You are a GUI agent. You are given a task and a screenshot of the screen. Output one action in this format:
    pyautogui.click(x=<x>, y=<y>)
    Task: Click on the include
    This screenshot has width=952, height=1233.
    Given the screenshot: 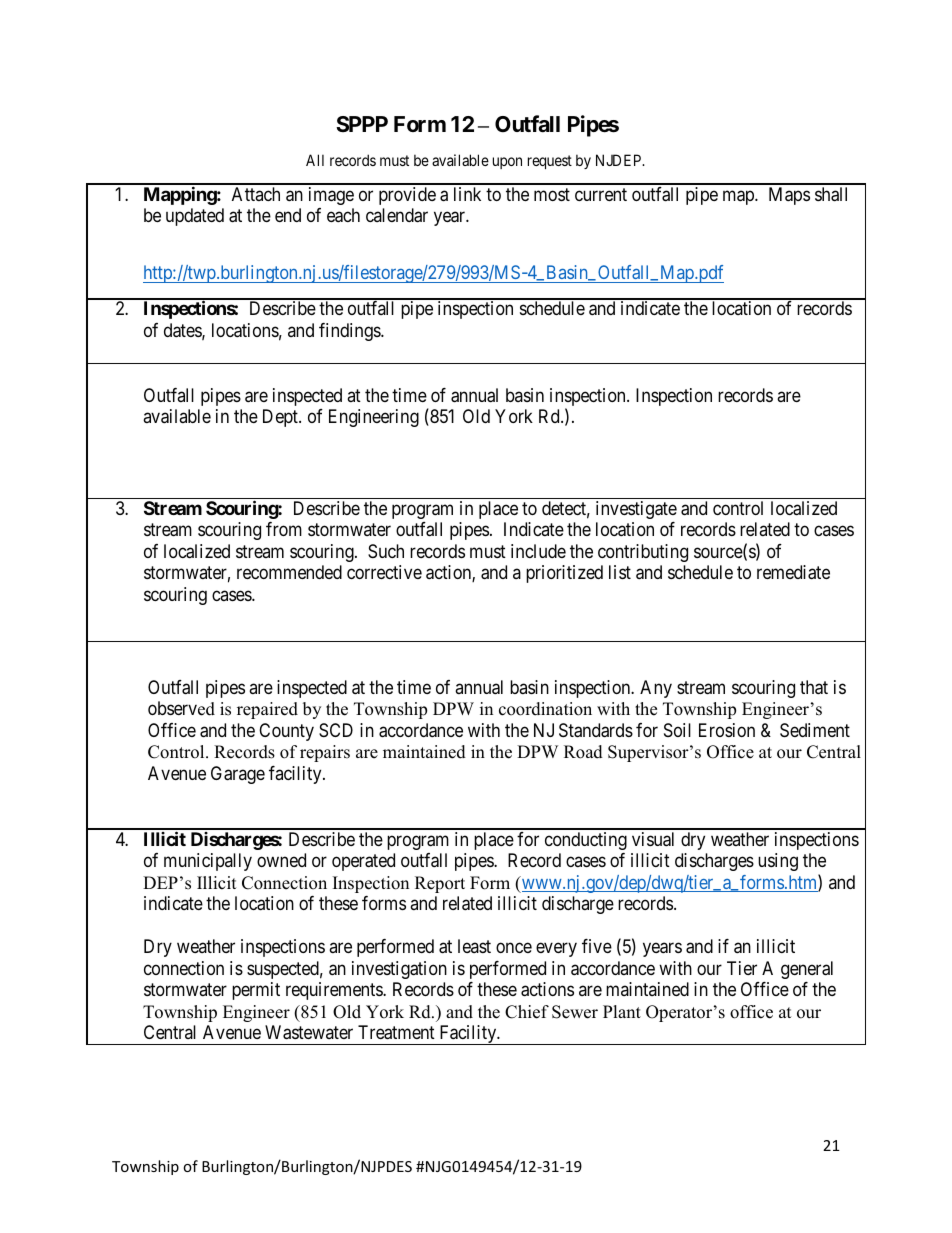 What is the action you would take?
    pyautogui.click(x=538, y=551)
